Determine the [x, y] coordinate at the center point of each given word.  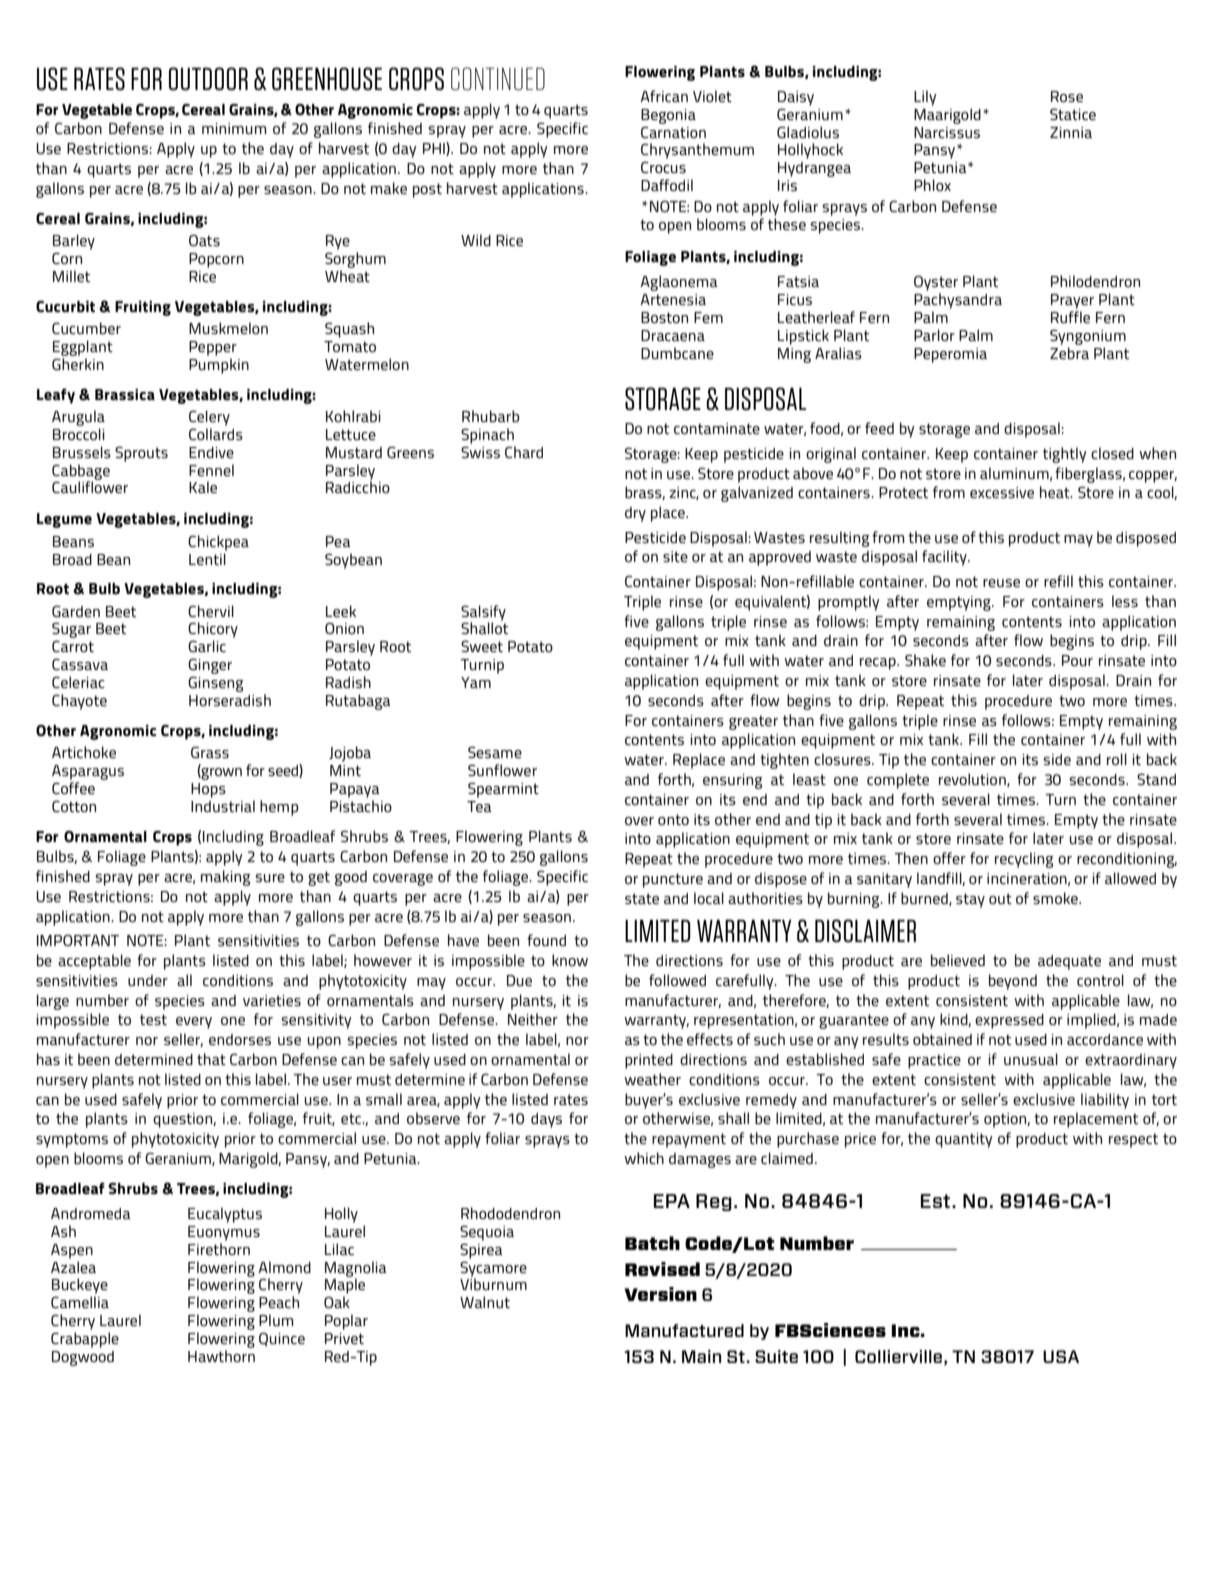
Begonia [668, 116]
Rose [1067, 96]
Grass [210, 752]
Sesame [495, 752]
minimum [234, 128]
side [1057, 759]
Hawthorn [221, 1356]
